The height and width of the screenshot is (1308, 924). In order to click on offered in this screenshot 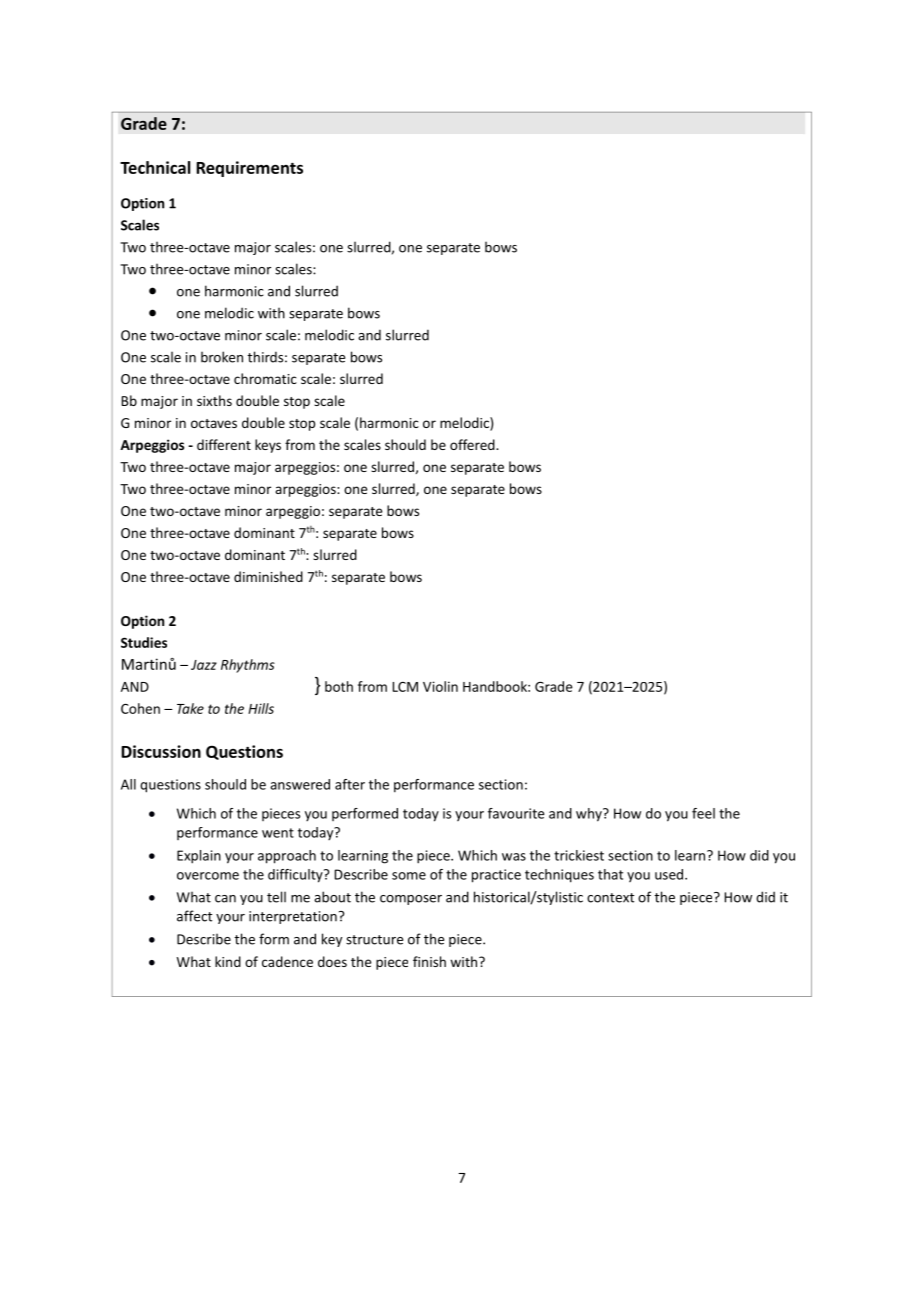, I will do `click(473, 444)`.
